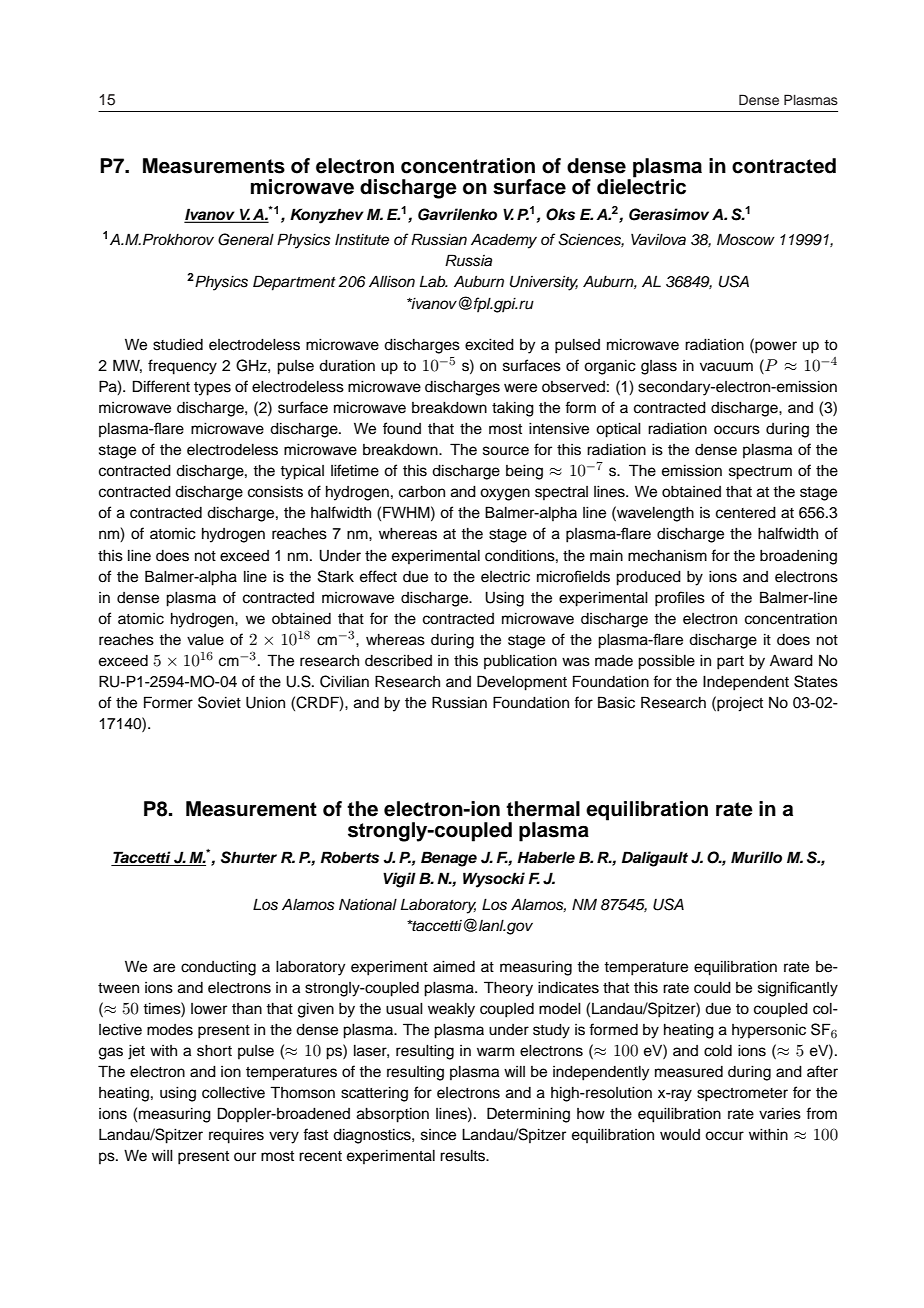  What do you see at coordinates (746, 239) in the screenshot?
I see `Moscow` at bounding box center [746, 239].
